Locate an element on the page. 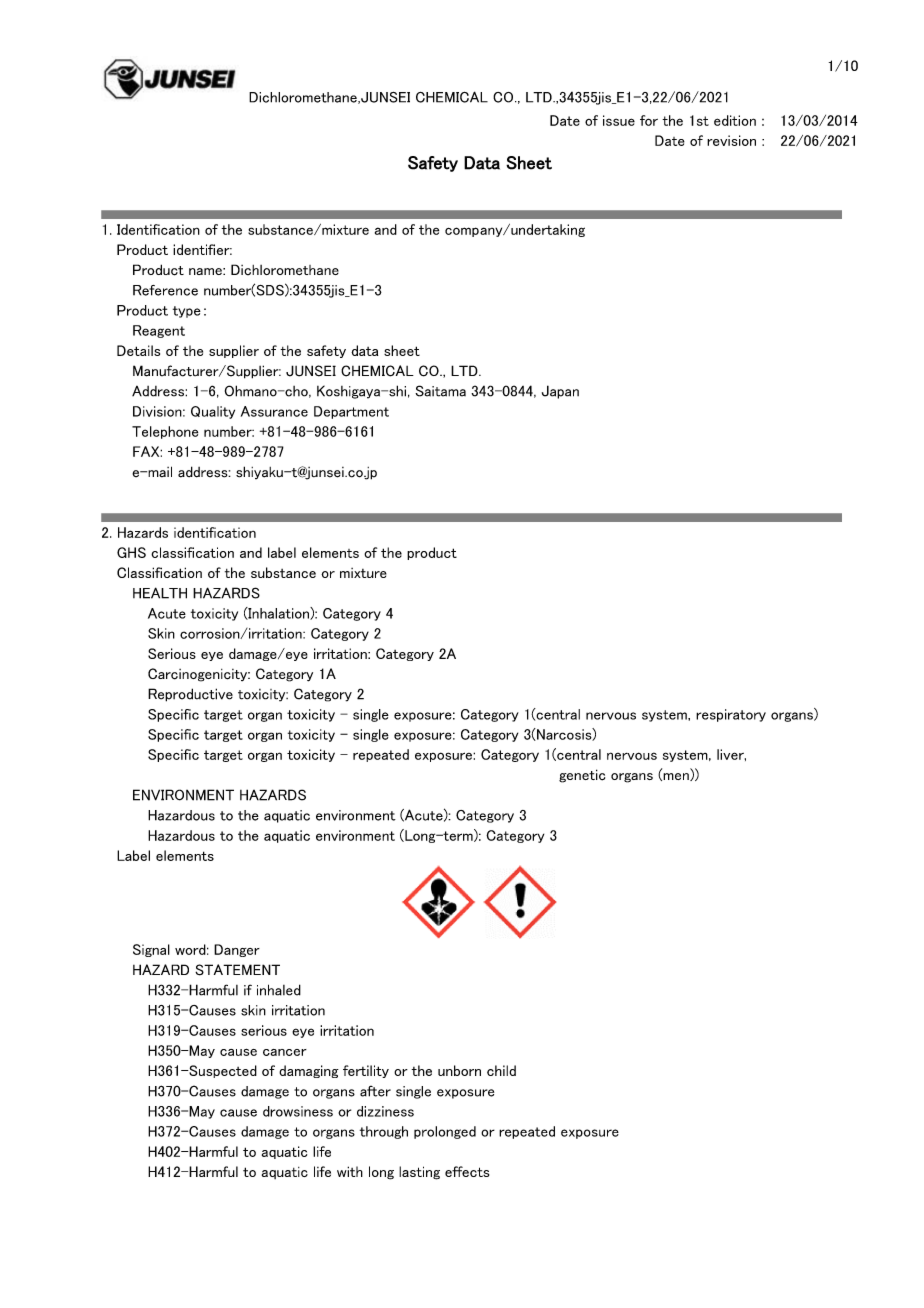 The height and width of the document is (1308, 924). lasting is located at coordinates (419, 1173).
